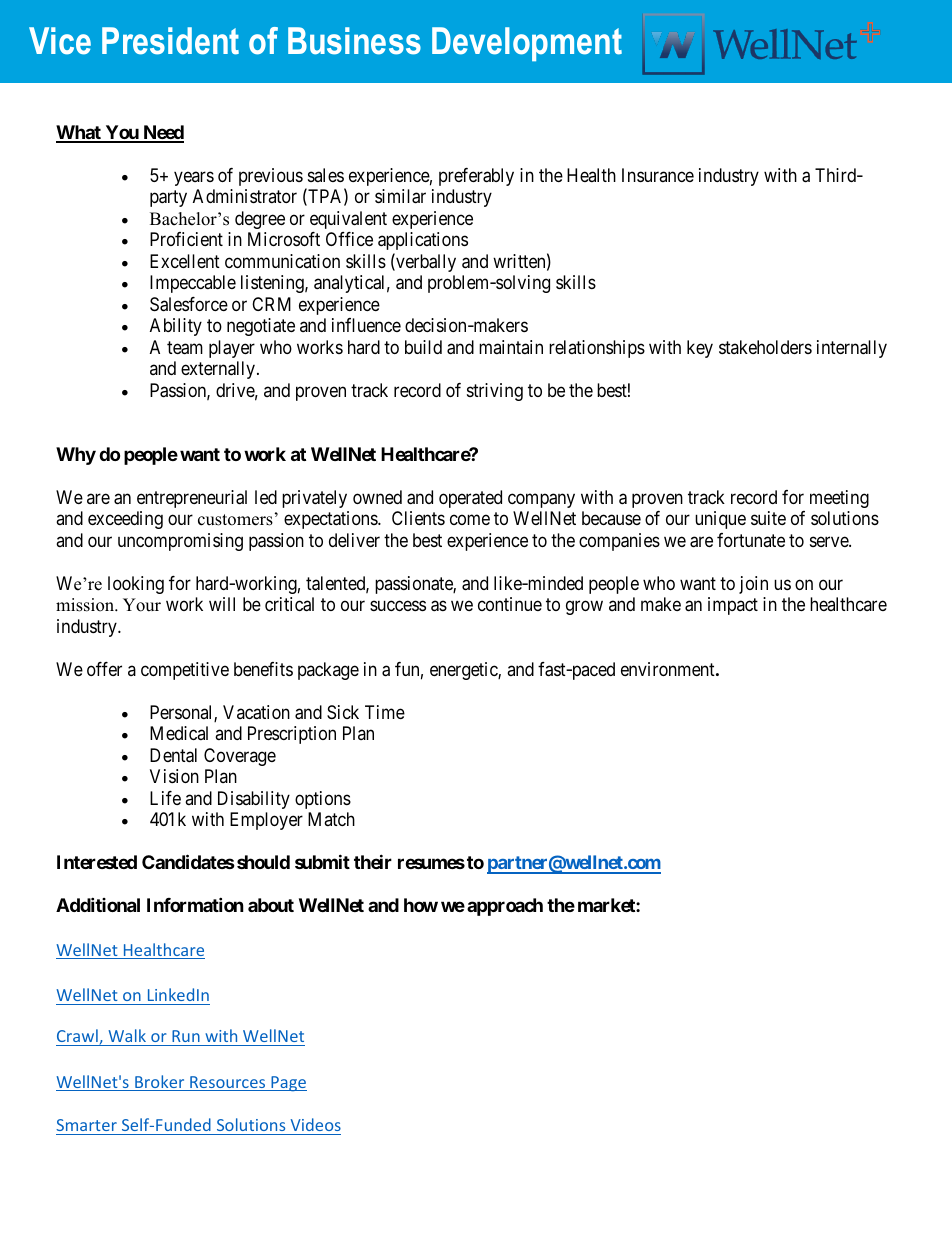  Describe the element at coordinates (136, 585) in the document. I see `looking` at that location.
